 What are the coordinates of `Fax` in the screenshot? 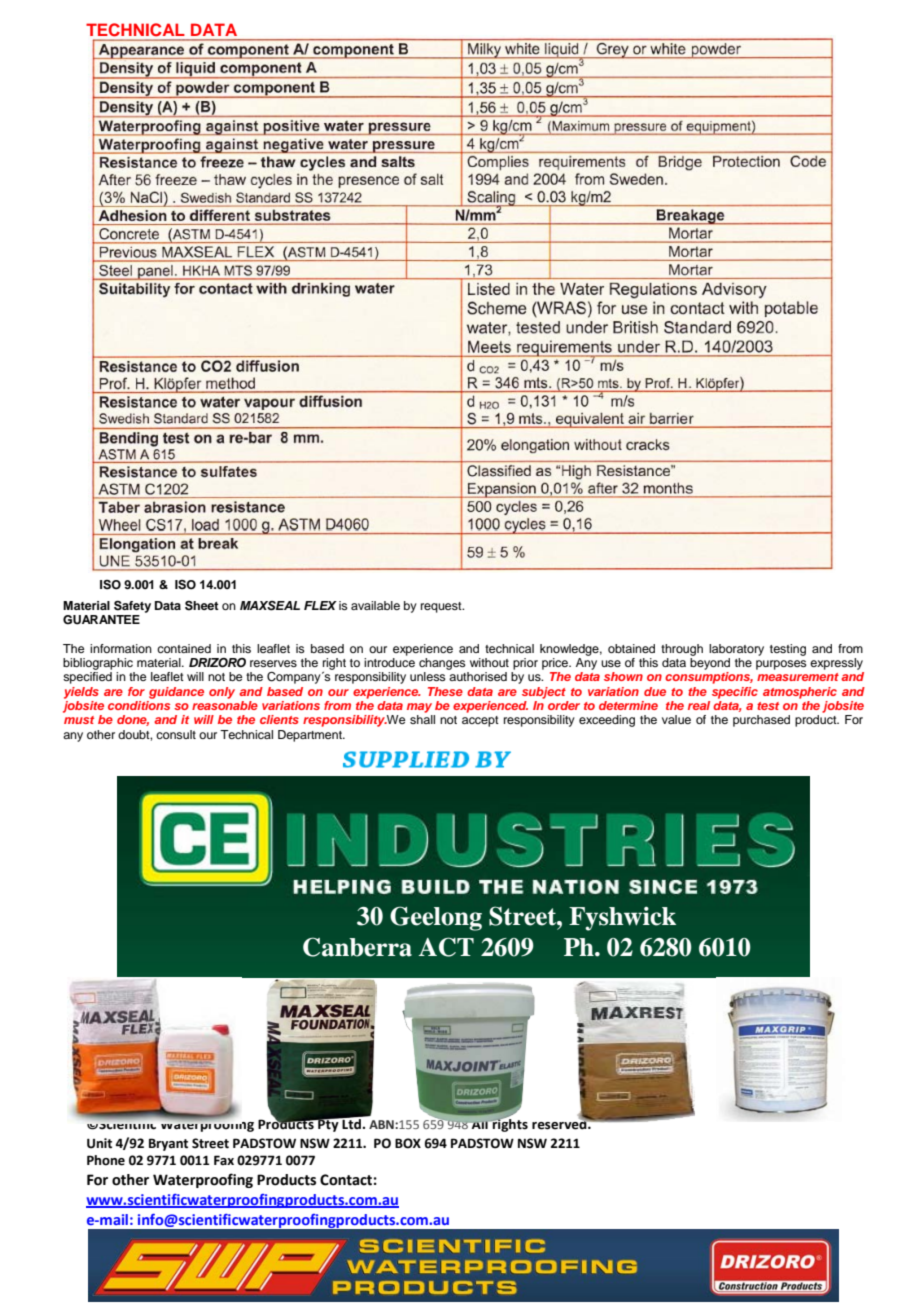 It's located at (224, 1160).
